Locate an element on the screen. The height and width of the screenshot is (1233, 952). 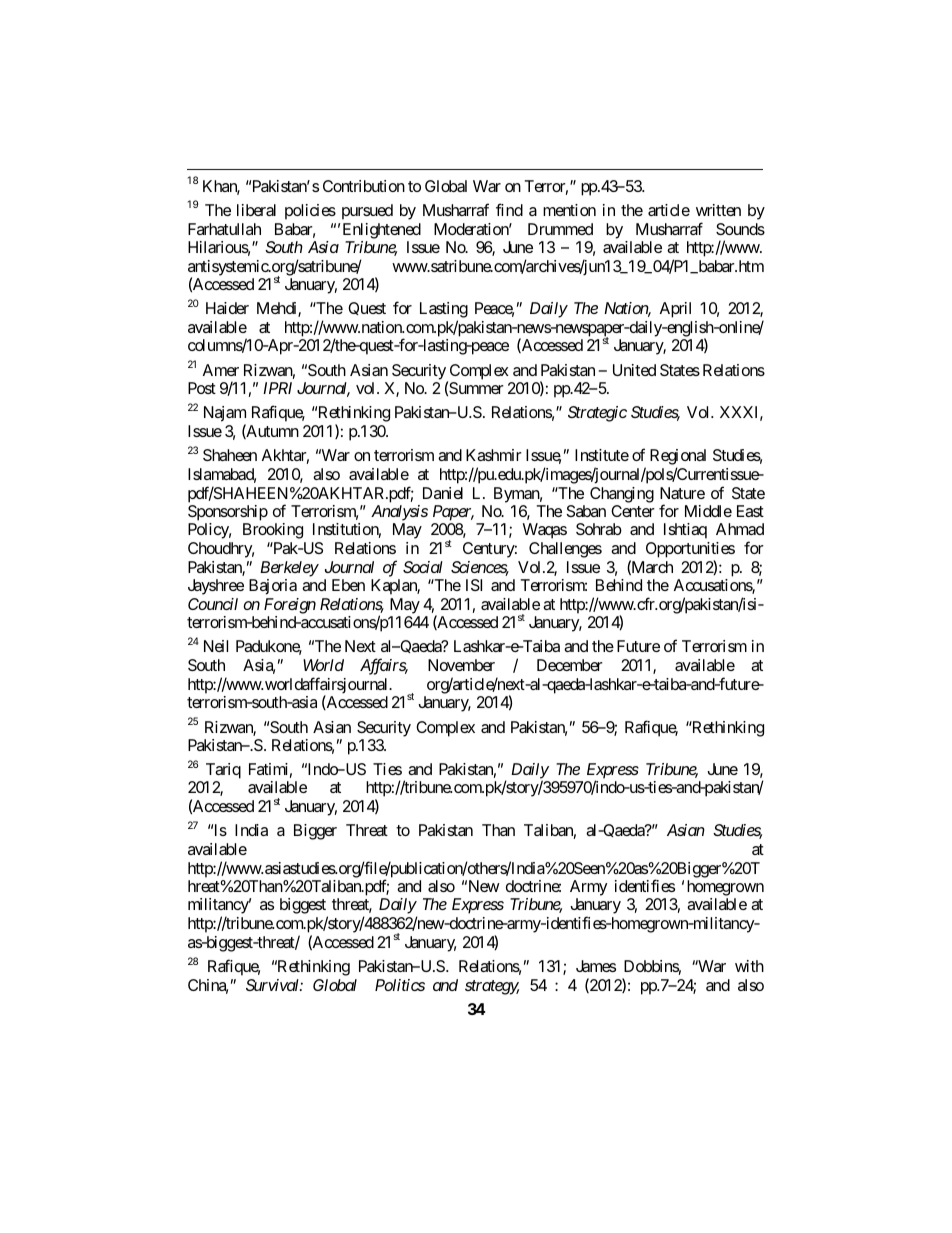
find is located at coordinates (509, 209).
